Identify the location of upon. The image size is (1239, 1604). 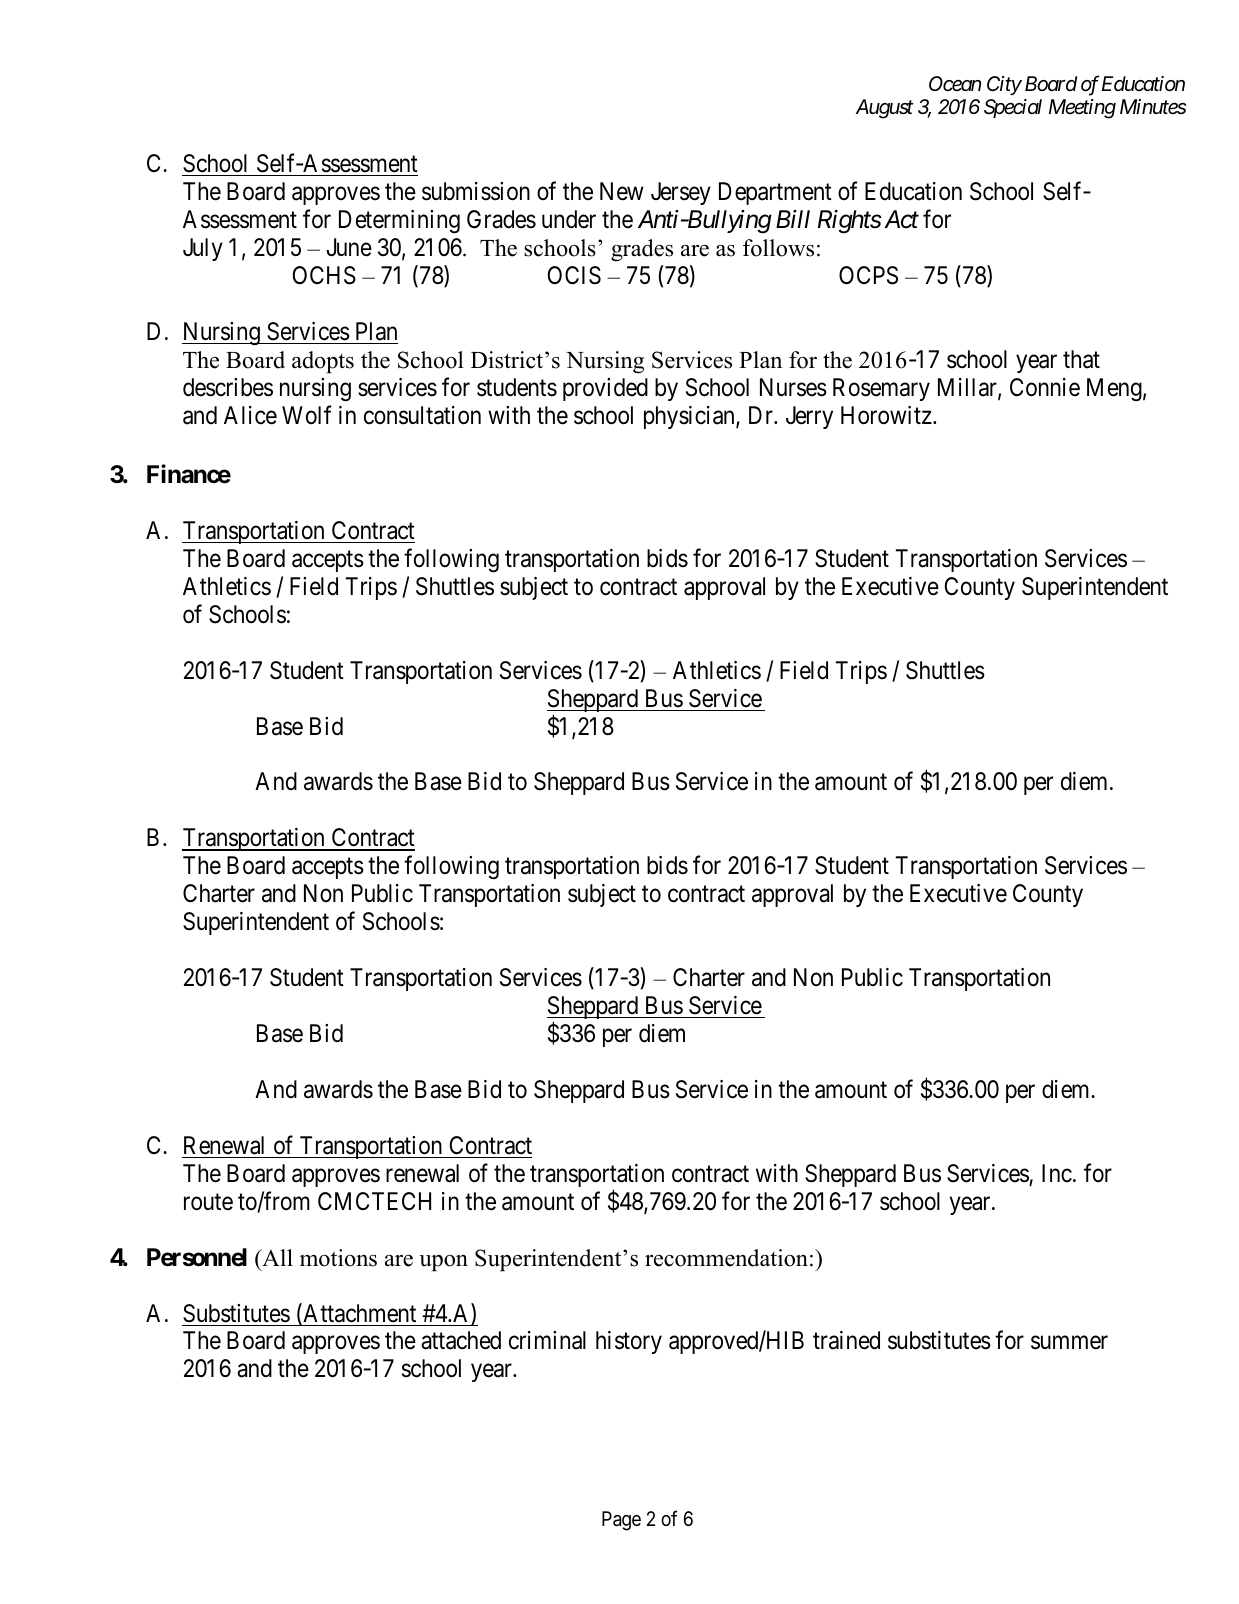
(443, 1263).
